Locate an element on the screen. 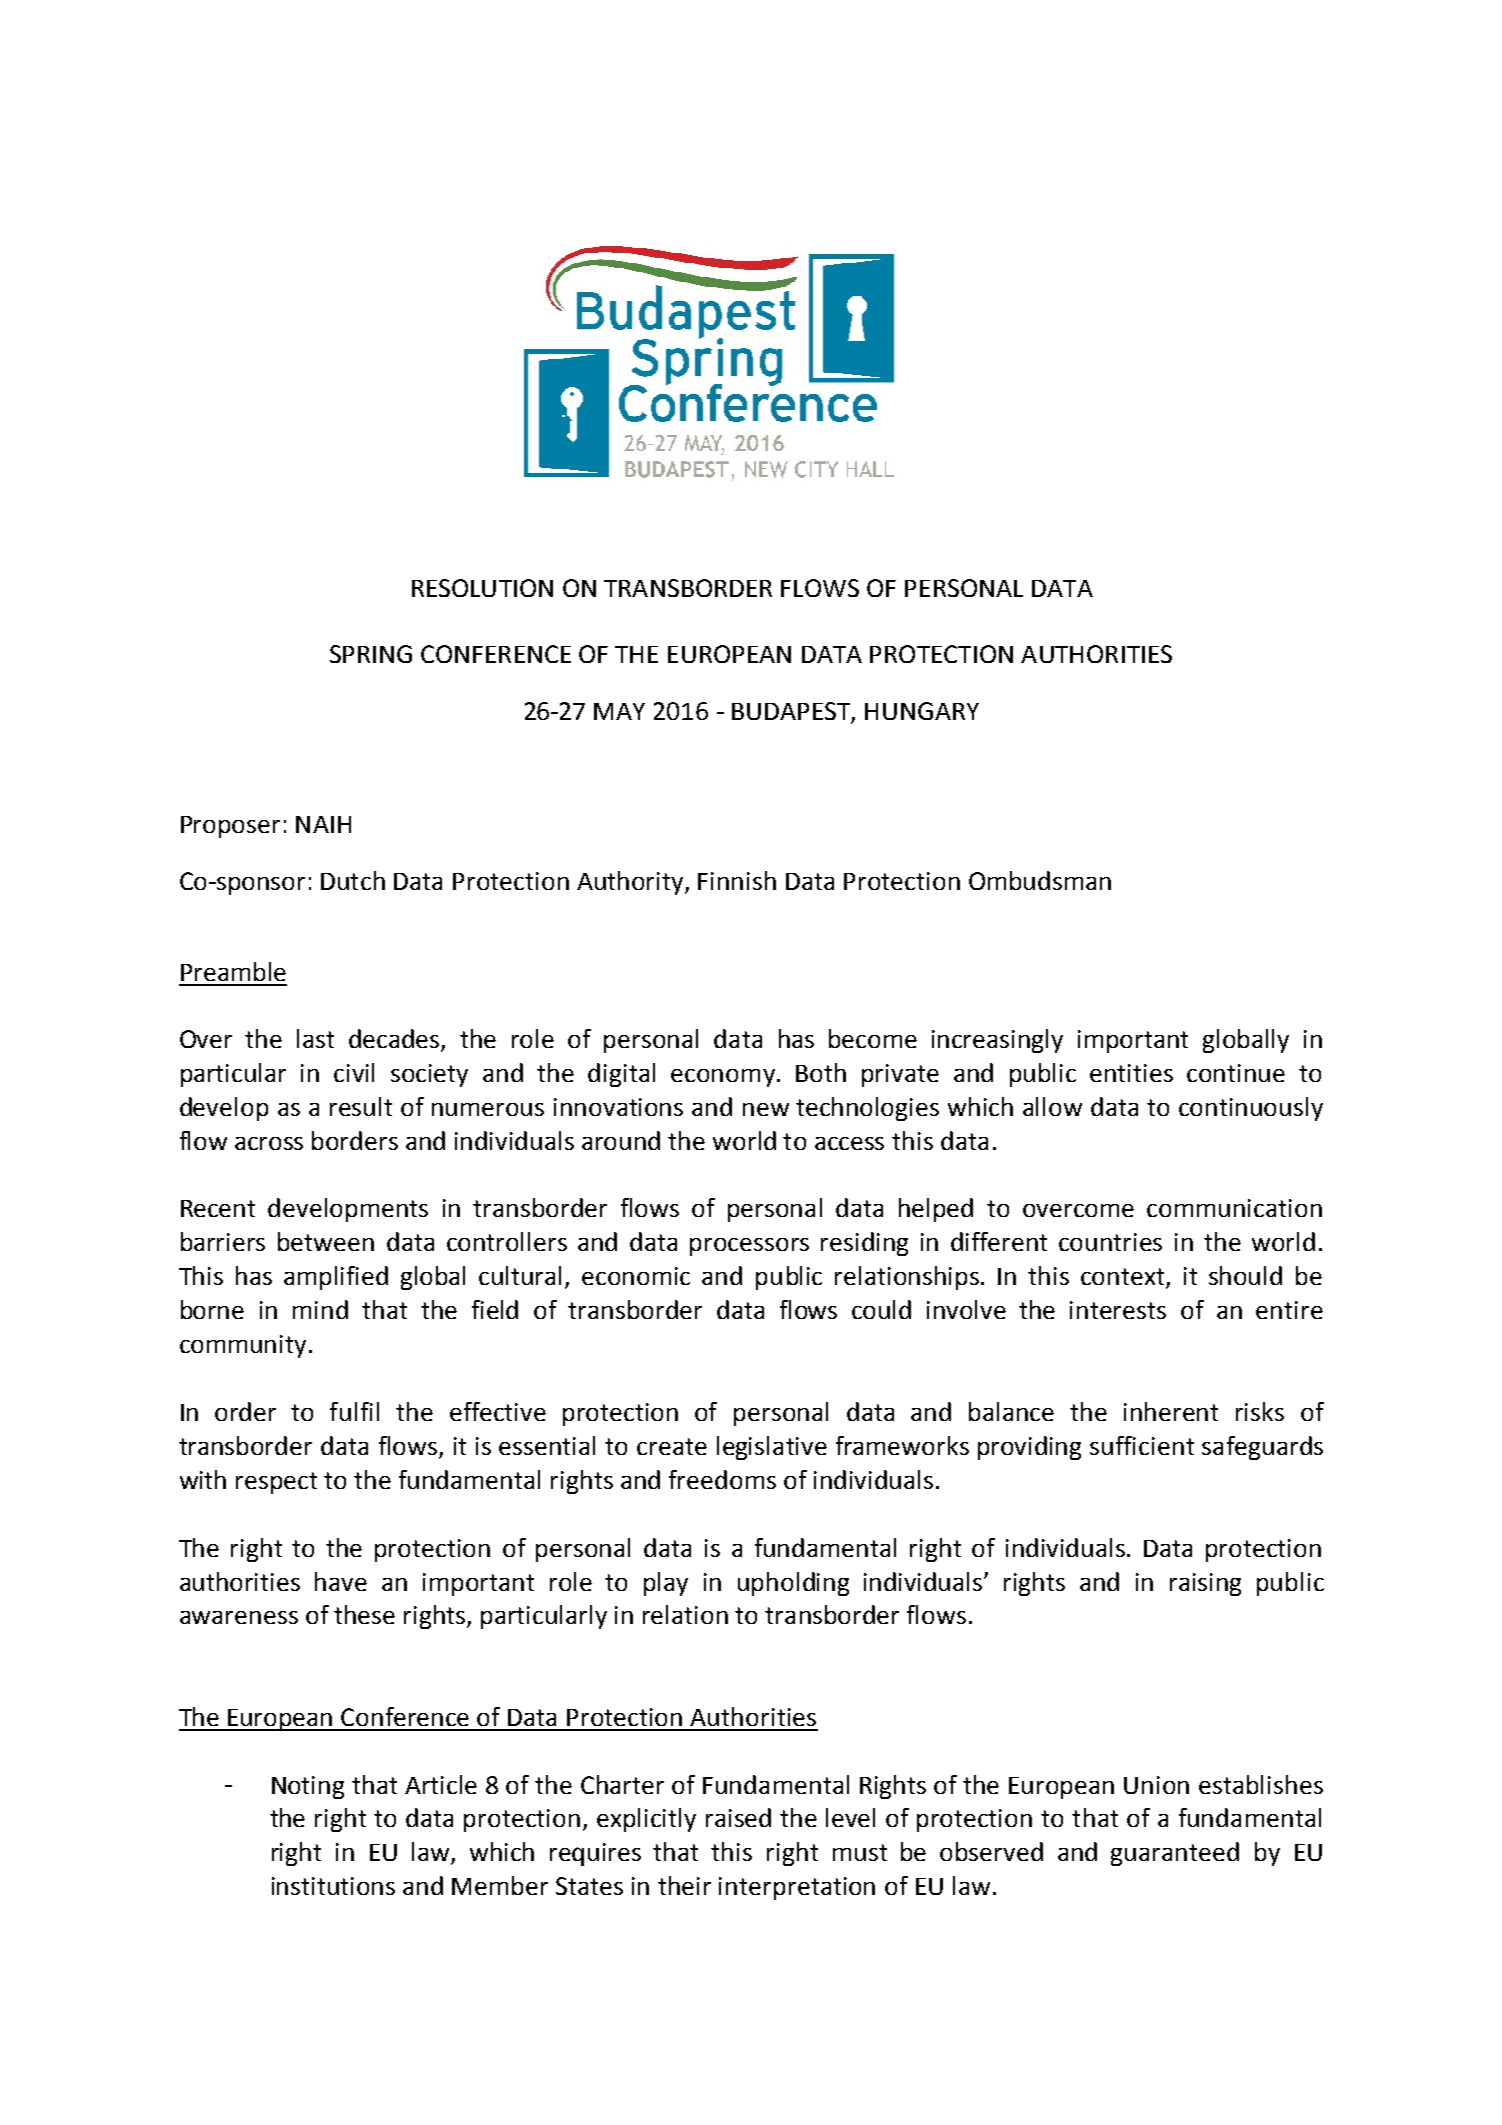 This screenshot has width=1502, height=2125. processors is located at coordinates (749, 1247).
